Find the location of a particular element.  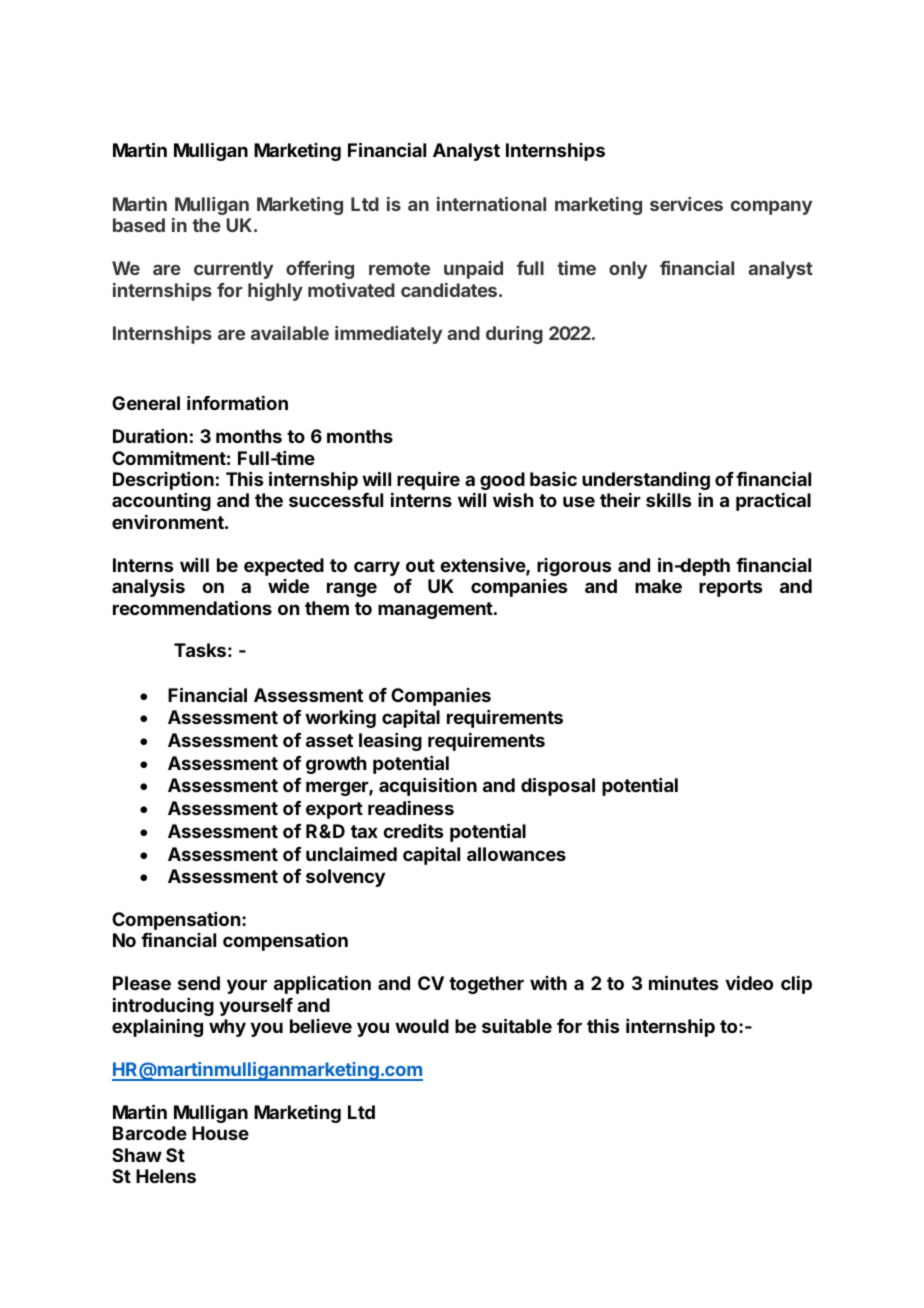

House is located at coordinates (220, 1133).
